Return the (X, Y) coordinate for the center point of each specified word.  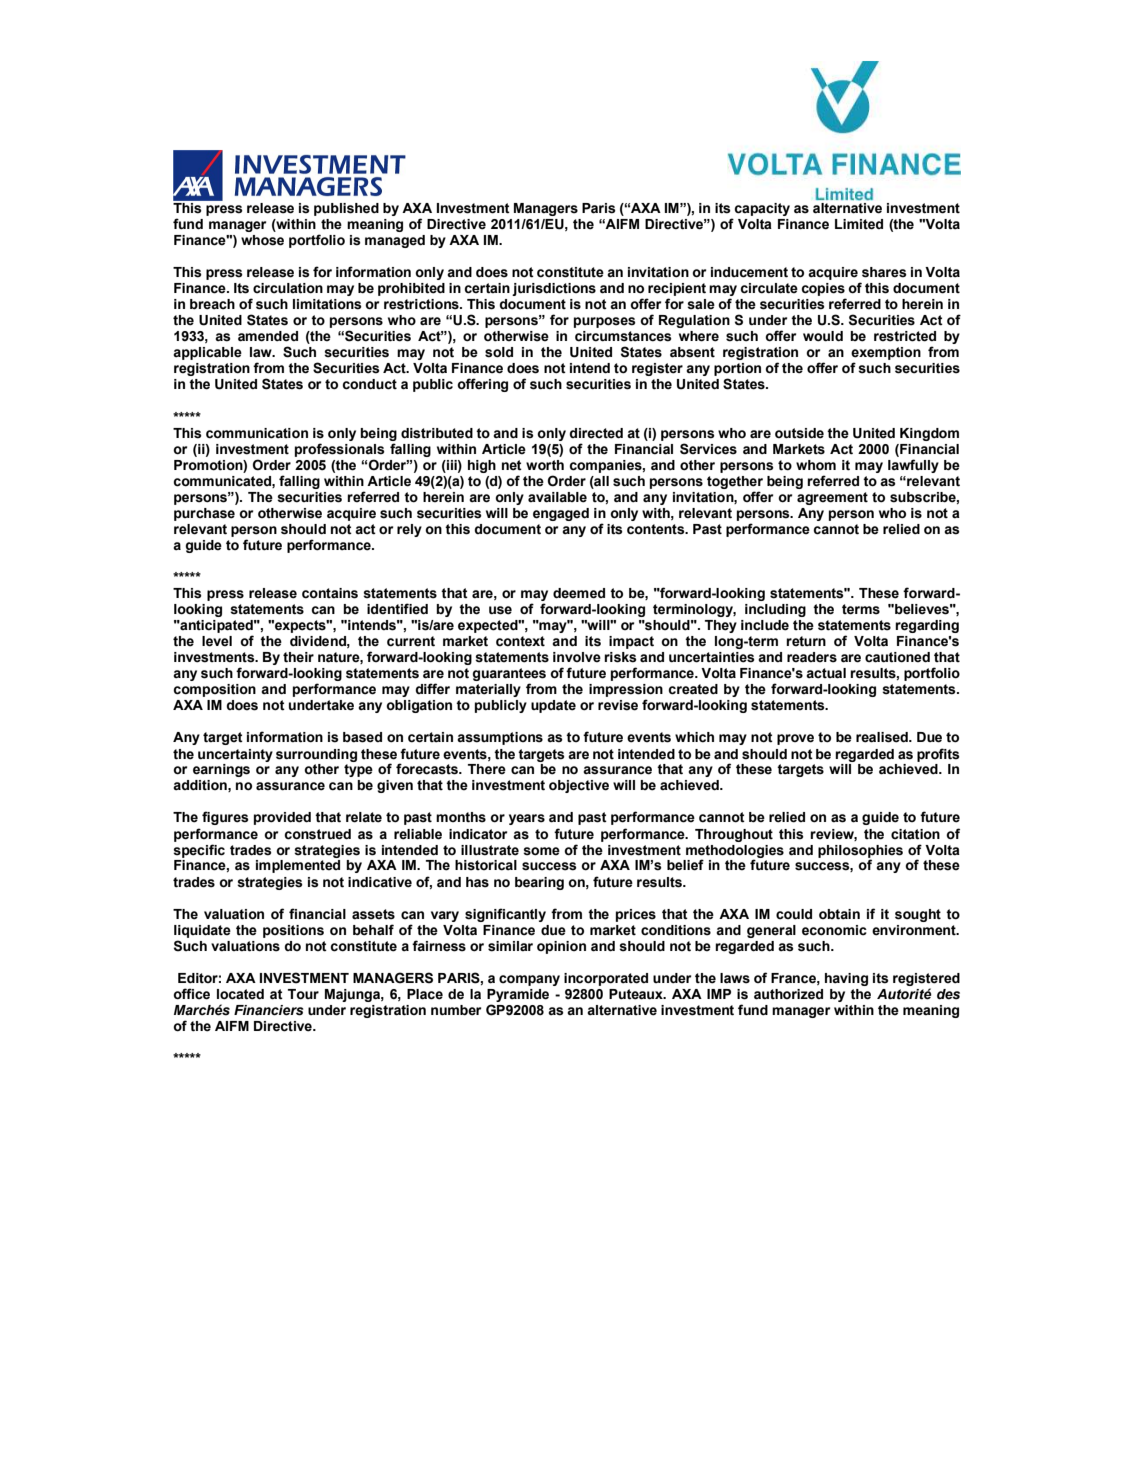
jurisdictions (554, 289)
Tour (303, 994)
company (529, 980)
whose (262, 240)
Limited (859, 224)
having (846, 979)
